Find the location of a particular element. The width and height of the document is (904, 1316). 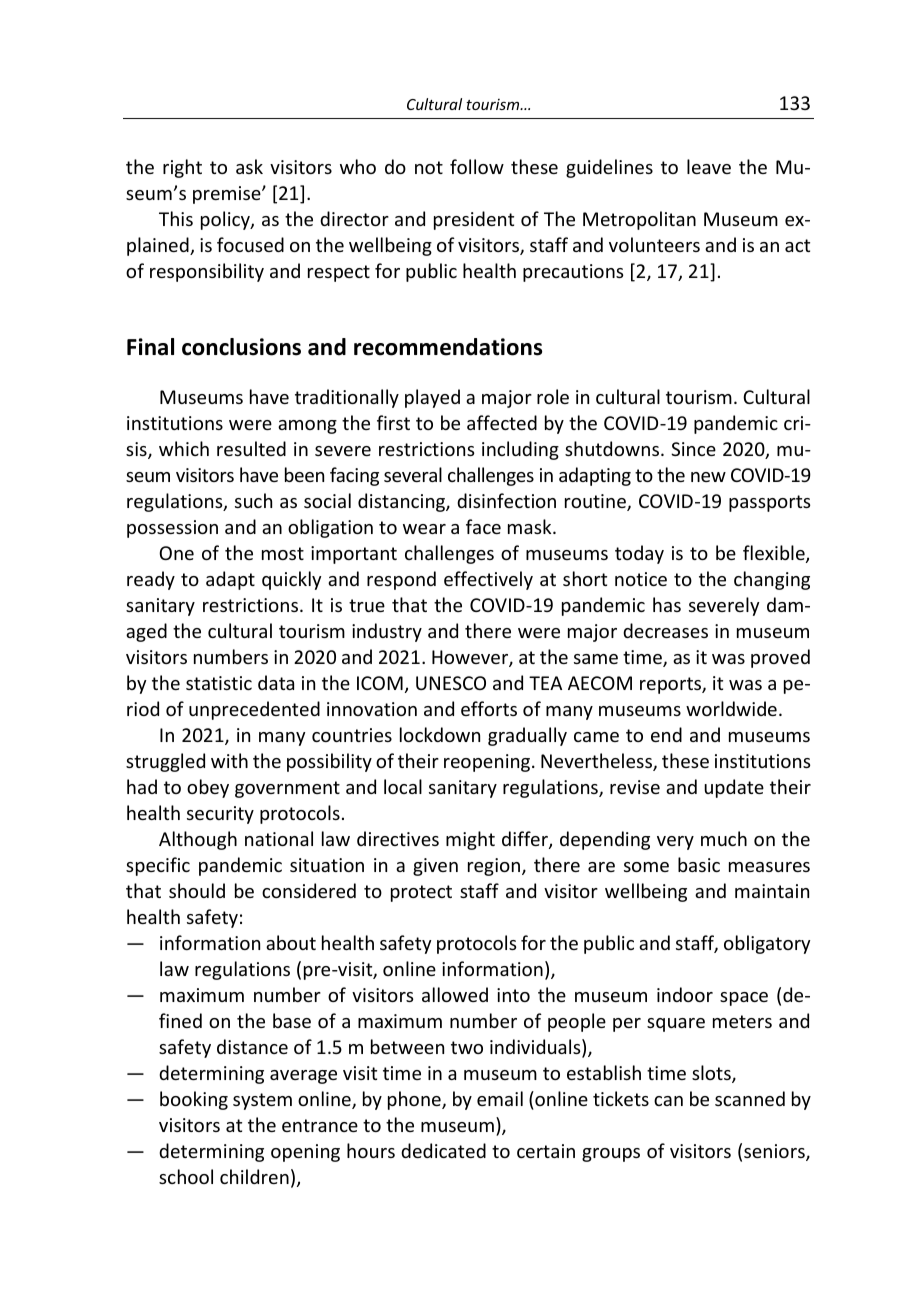

protect is located at coordinates (421, 893).
